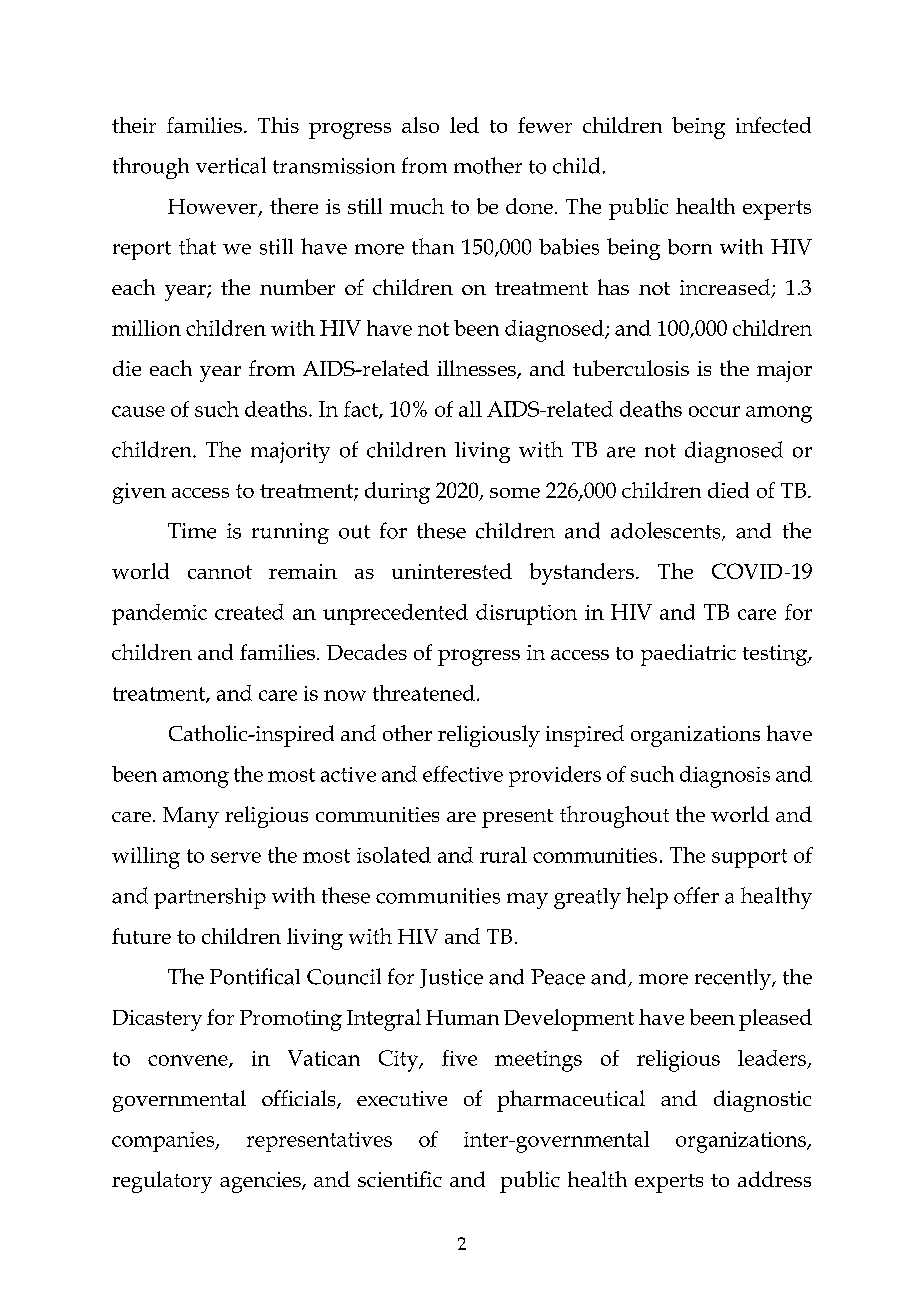 The width and height of the screenshot is (924, 1308). Describe the element at coordinates (696, 895) in the screenshot. I see `offer` at that location.
